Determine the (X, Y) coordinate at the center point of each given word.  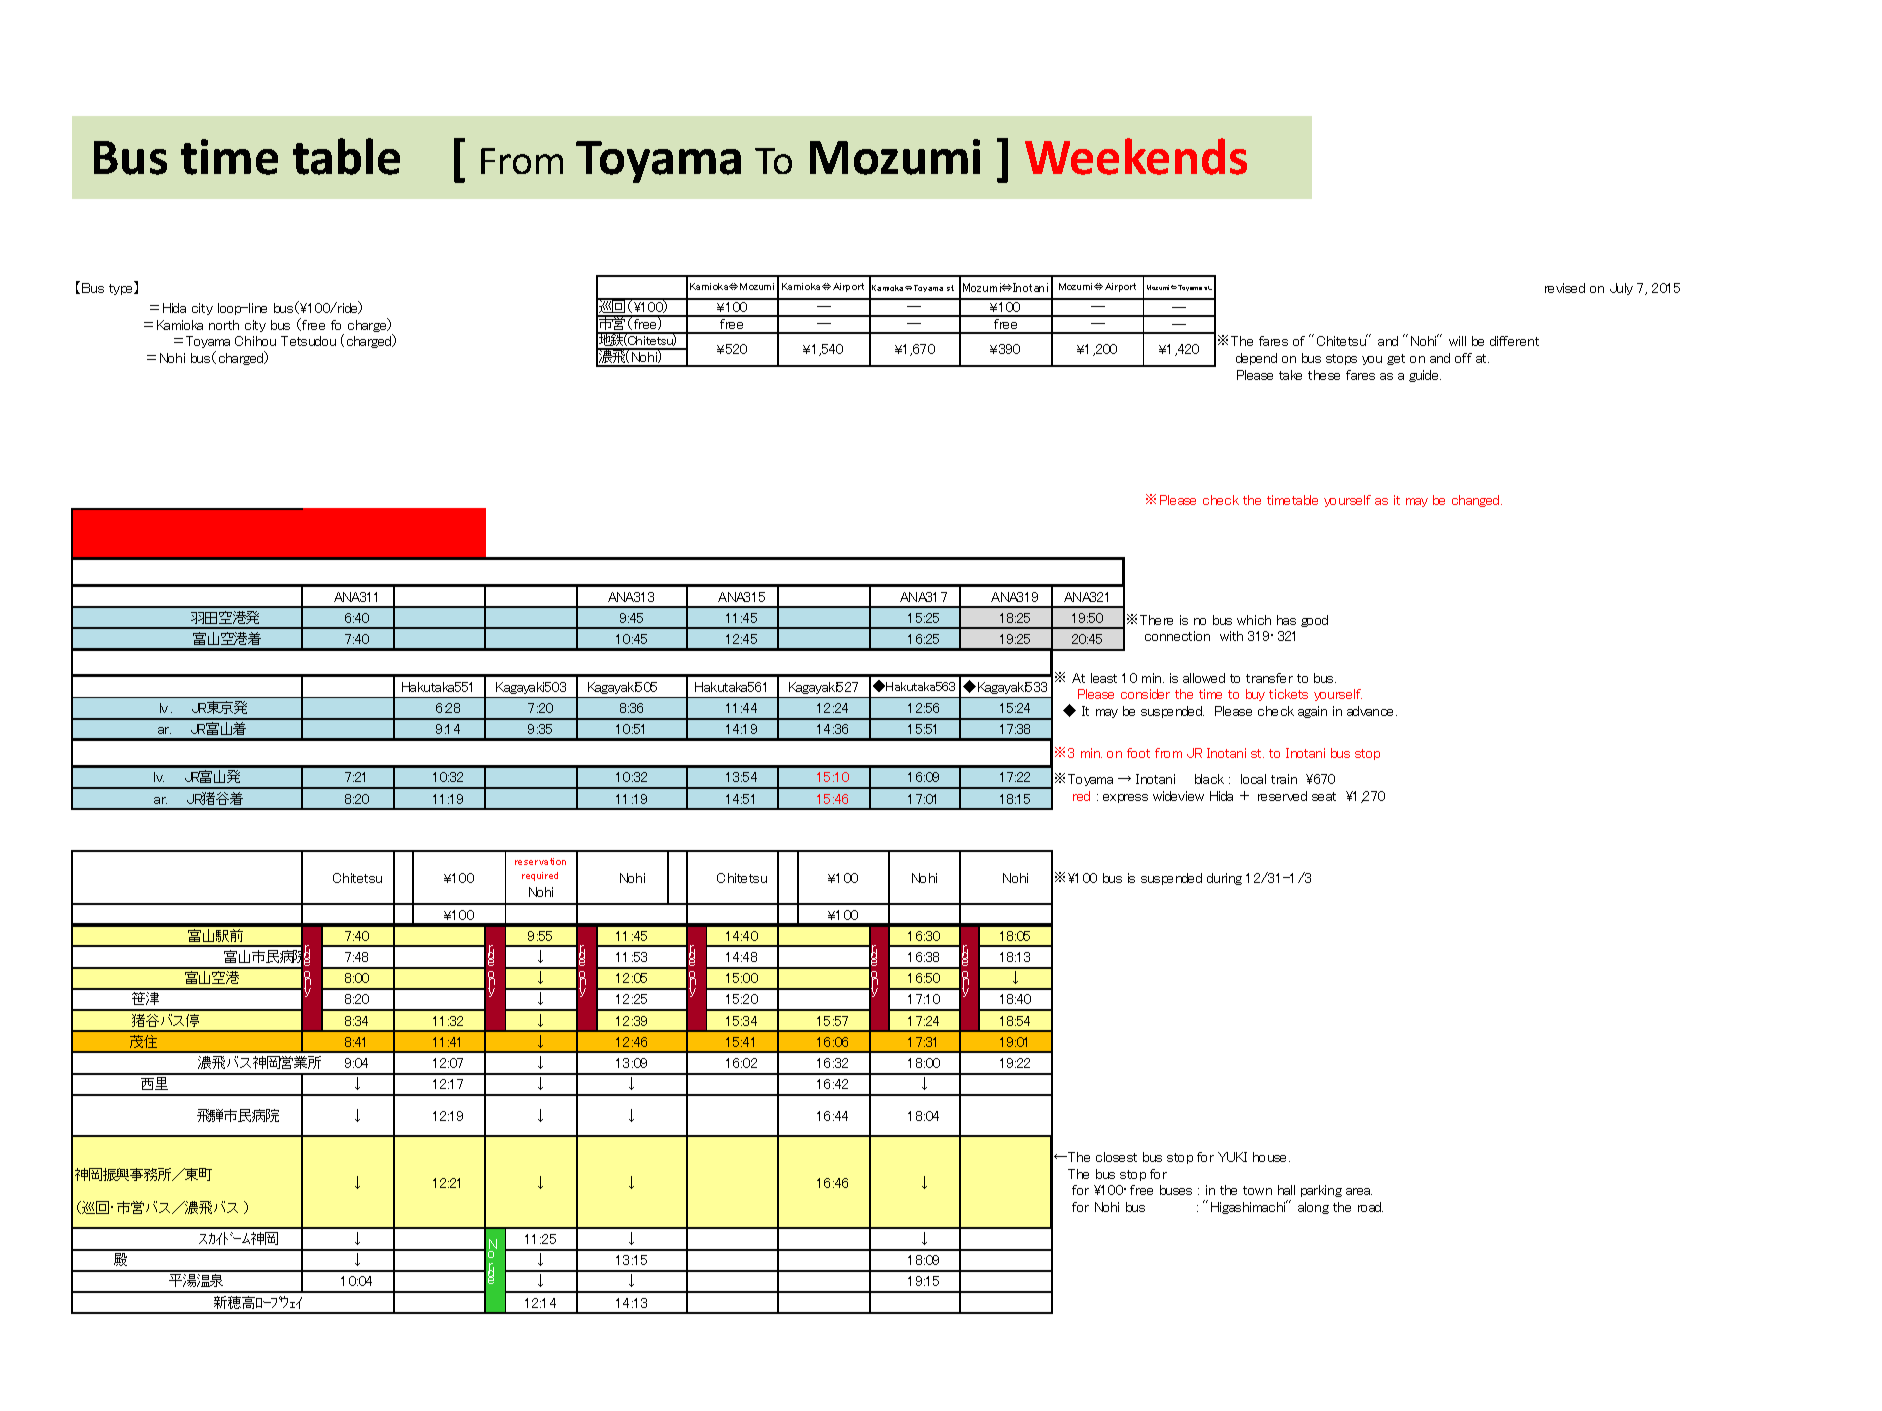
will (1457, 341)
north (224, 325)
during (1224, 879)
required (540, 876)
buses (1176, 1190)
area (1359, 1191)
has (1286, 620)
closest (1116, 1157)
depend (1256, 359)
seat (1324, 796)
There (1156, 620)
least (1104, 678)
